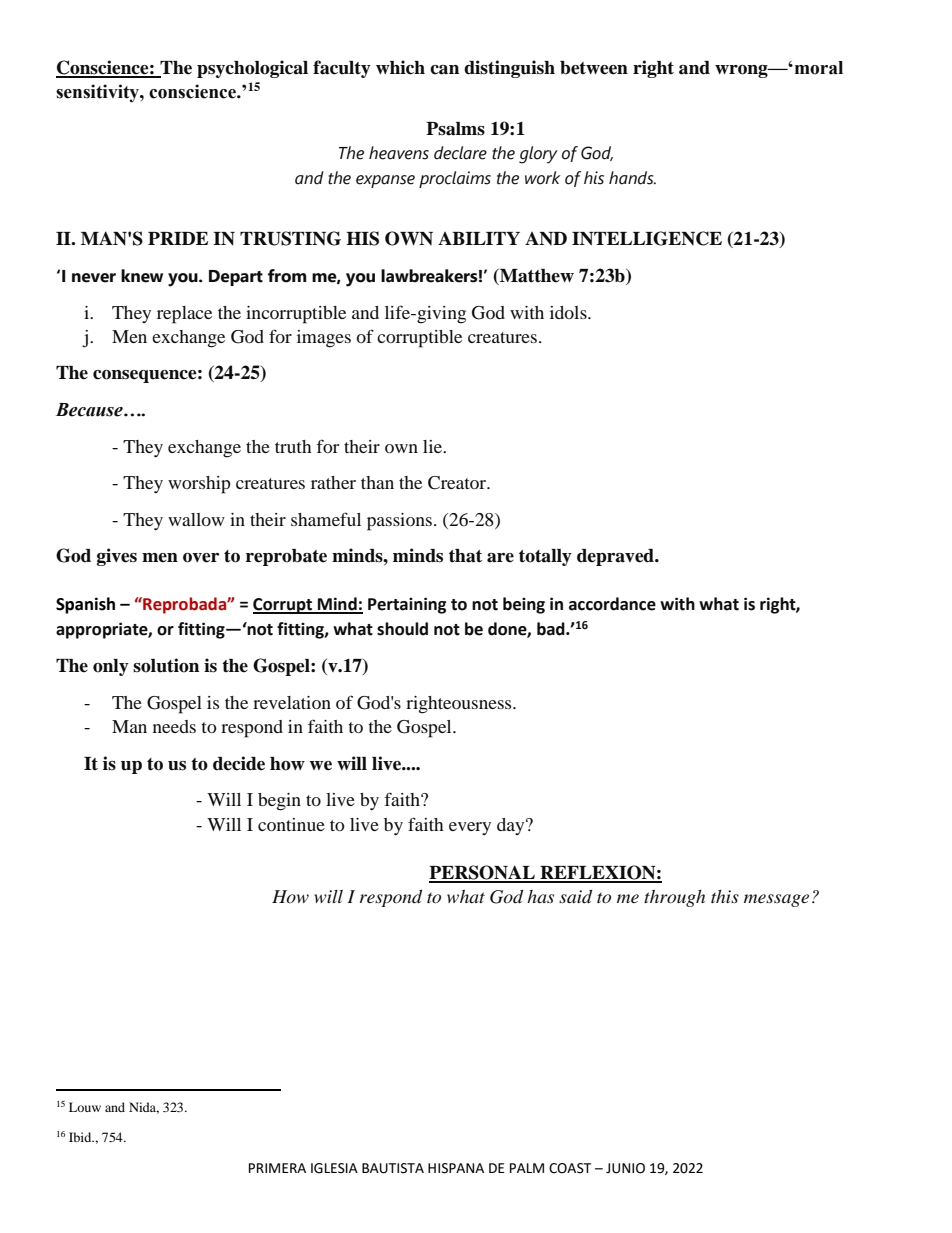 This screenshot has width=952, height=1233. Describe the element at coordinates (674, 898) in the screenshot. I see `through` at that location.
